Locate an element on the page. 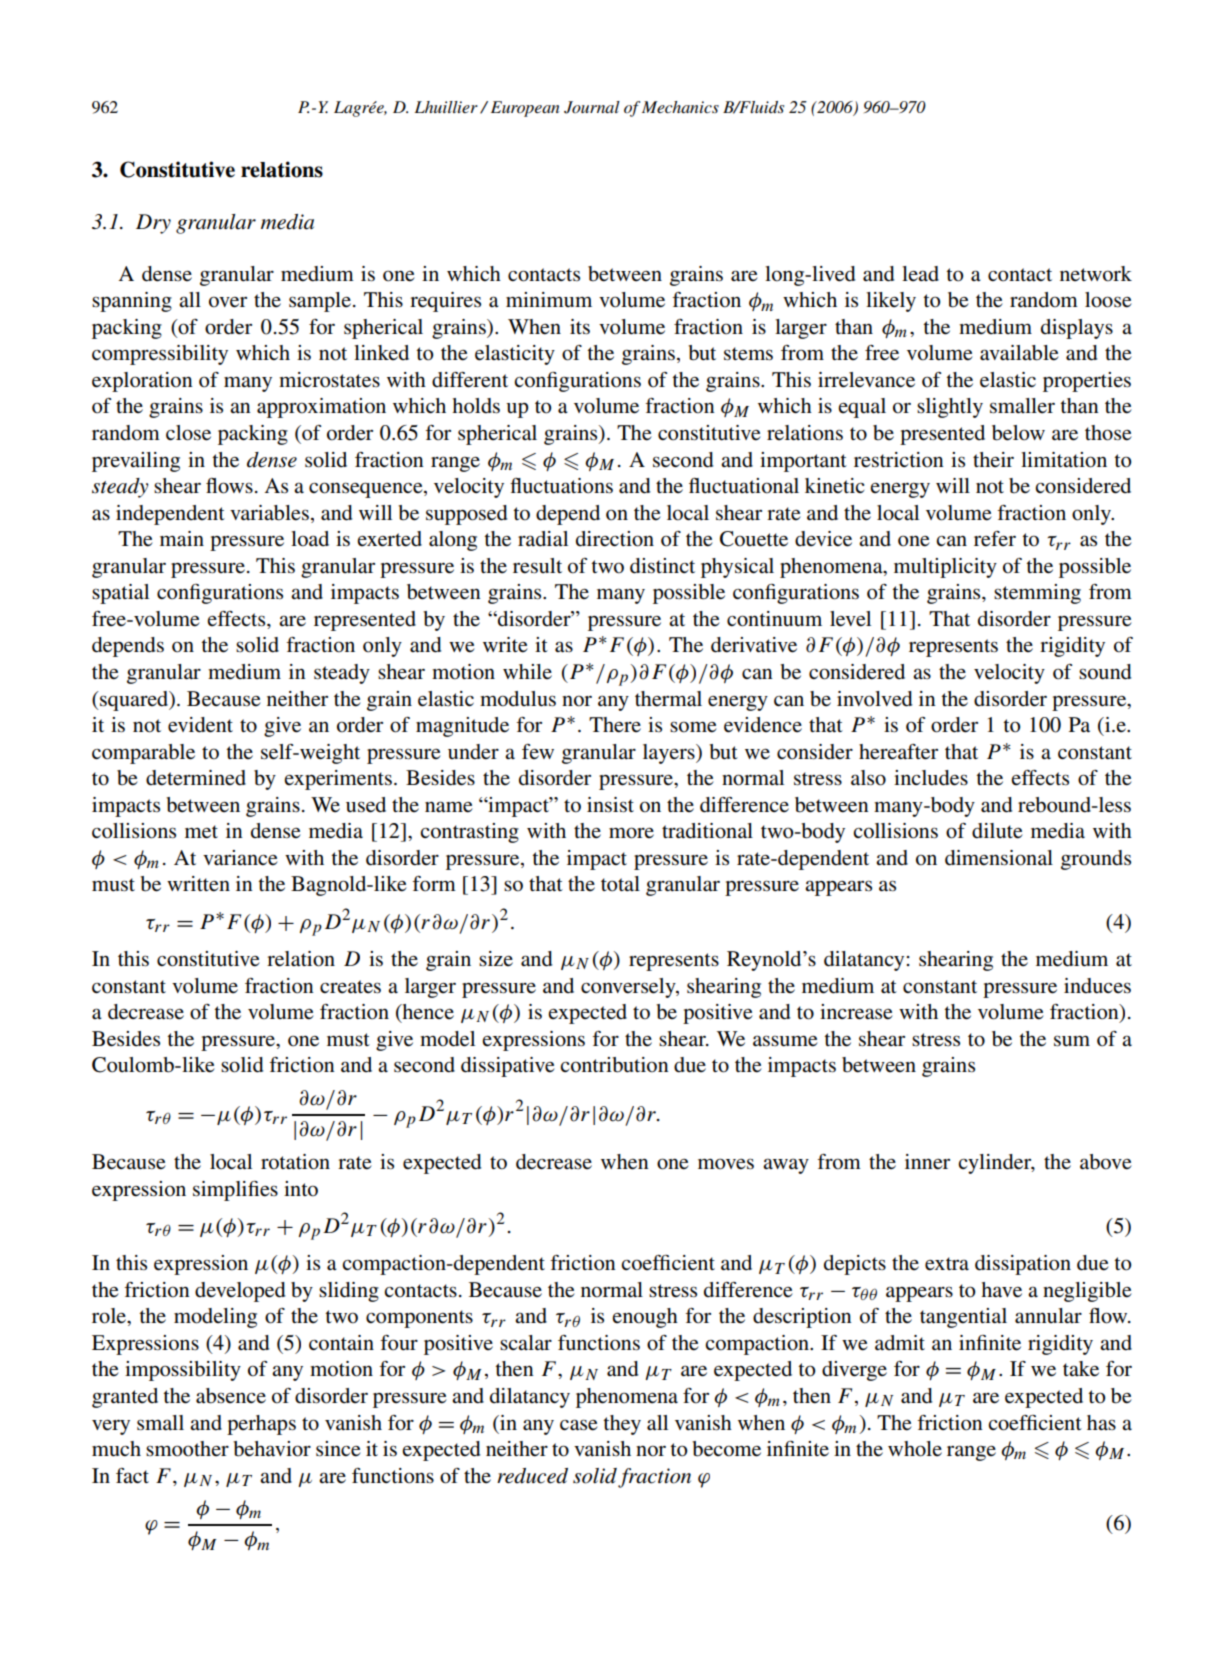 The image size is (1214, 1657). induces is located at coordinates (1097, 986).
